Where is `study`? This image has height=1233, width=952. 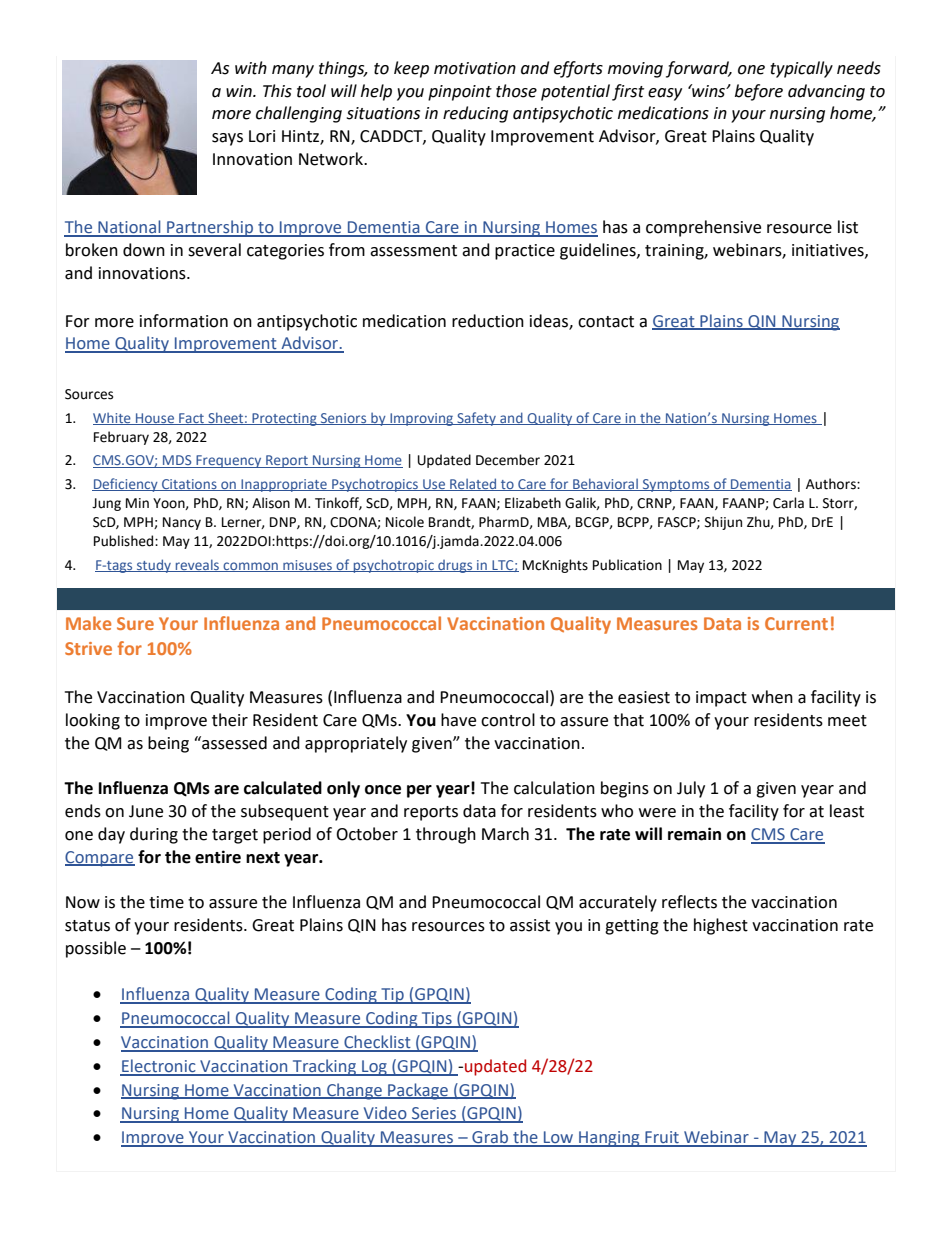
study is located at coordinates (154, 566).
